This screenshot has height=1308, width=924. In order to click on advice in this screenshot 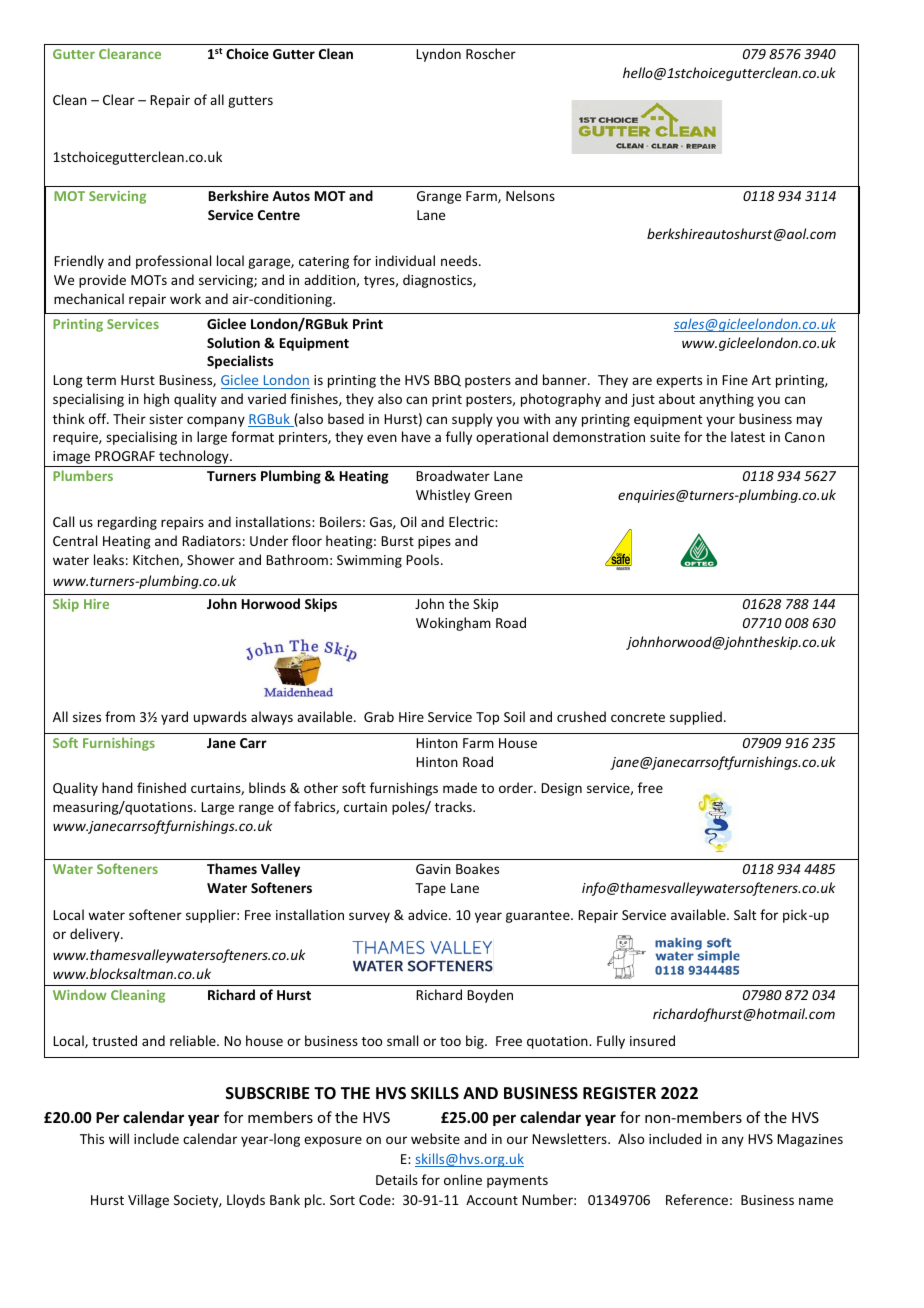, I will do `click(429, 914)`.
